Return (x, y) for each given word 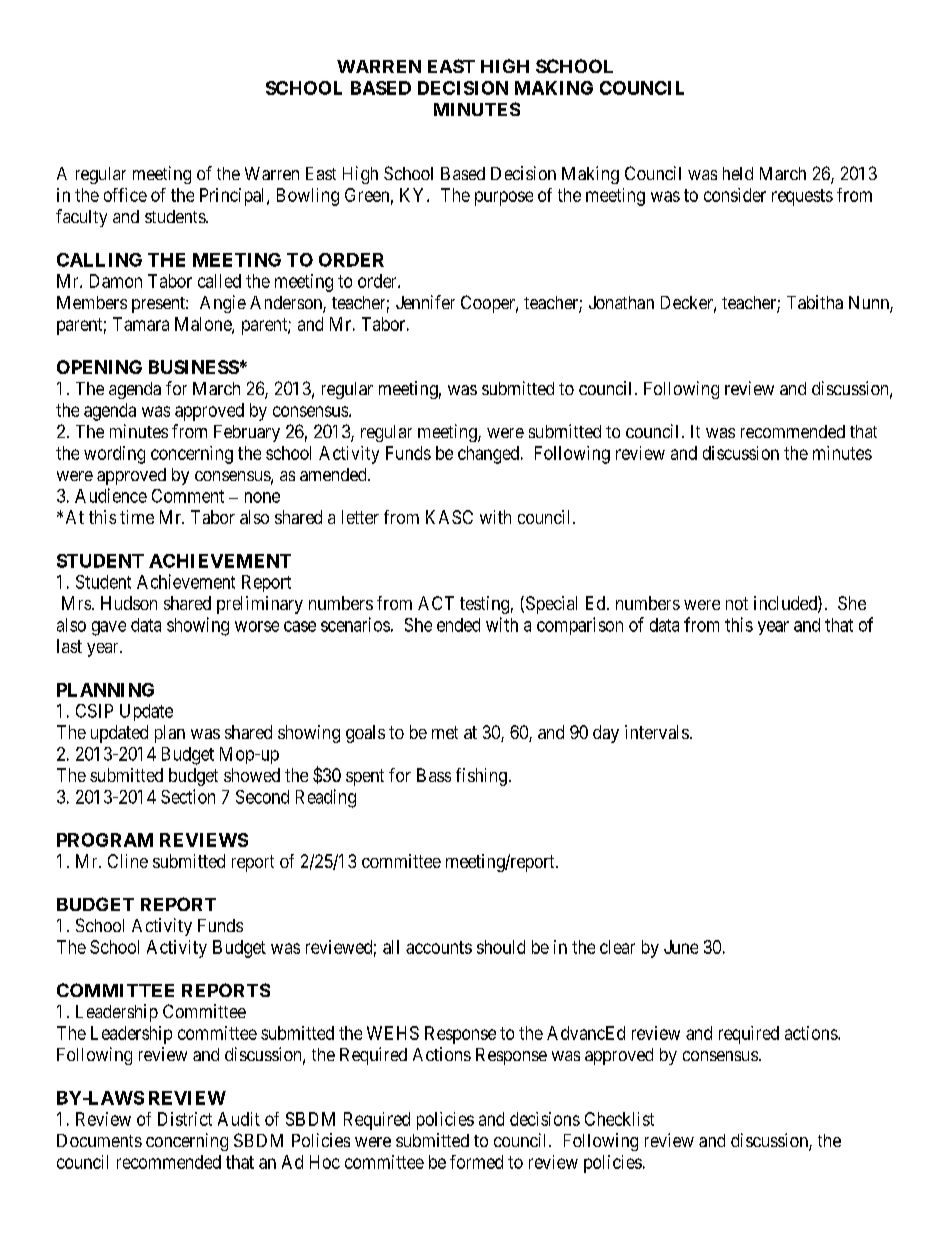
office (125, 195)
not (737, 603)
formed (476, 1162)
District (185, 1119)
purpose (504, 198)
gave (109, 628)
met (445, 732)
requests (802, 197)
